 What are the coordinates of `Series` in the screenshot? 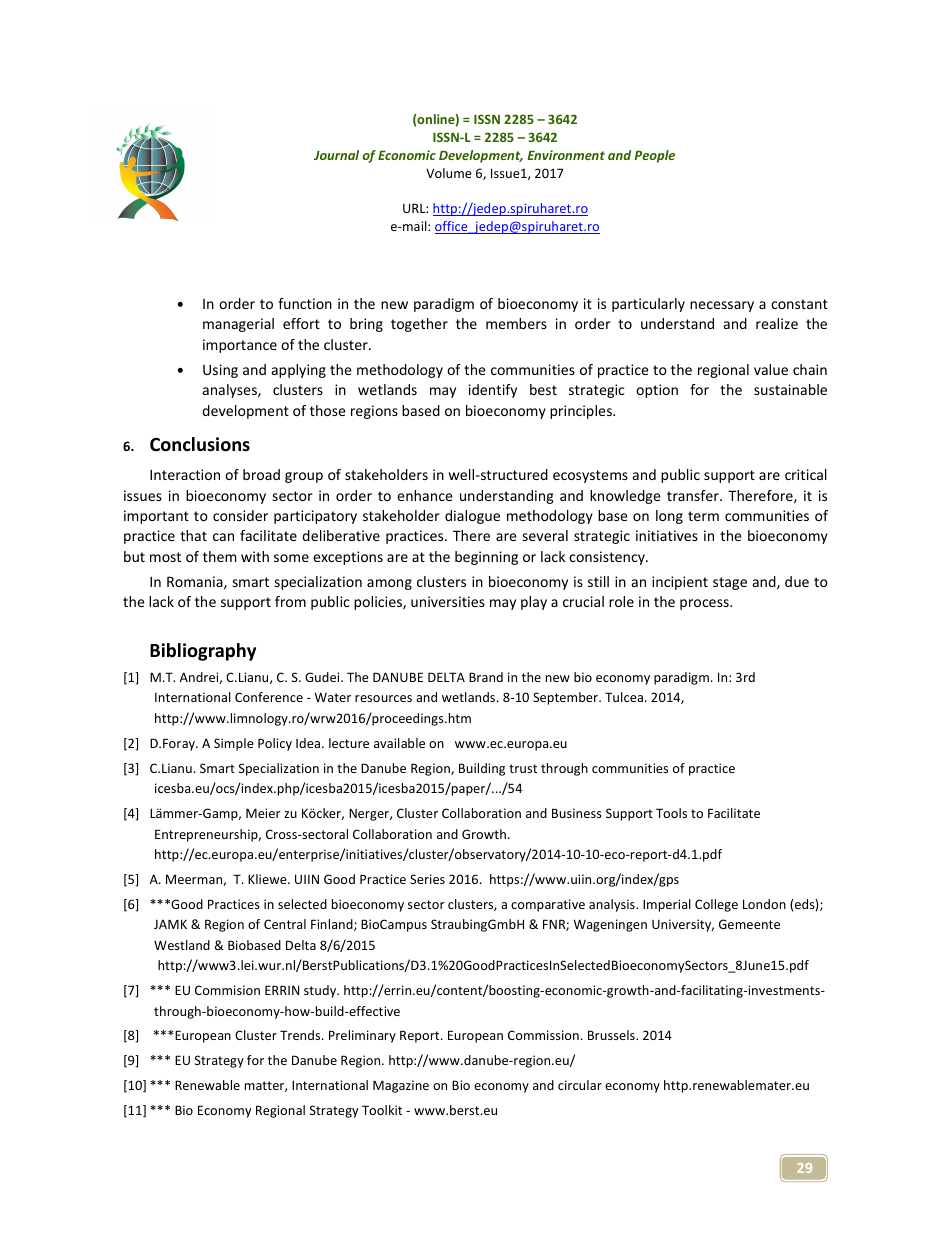 It's located at (427, 879).
